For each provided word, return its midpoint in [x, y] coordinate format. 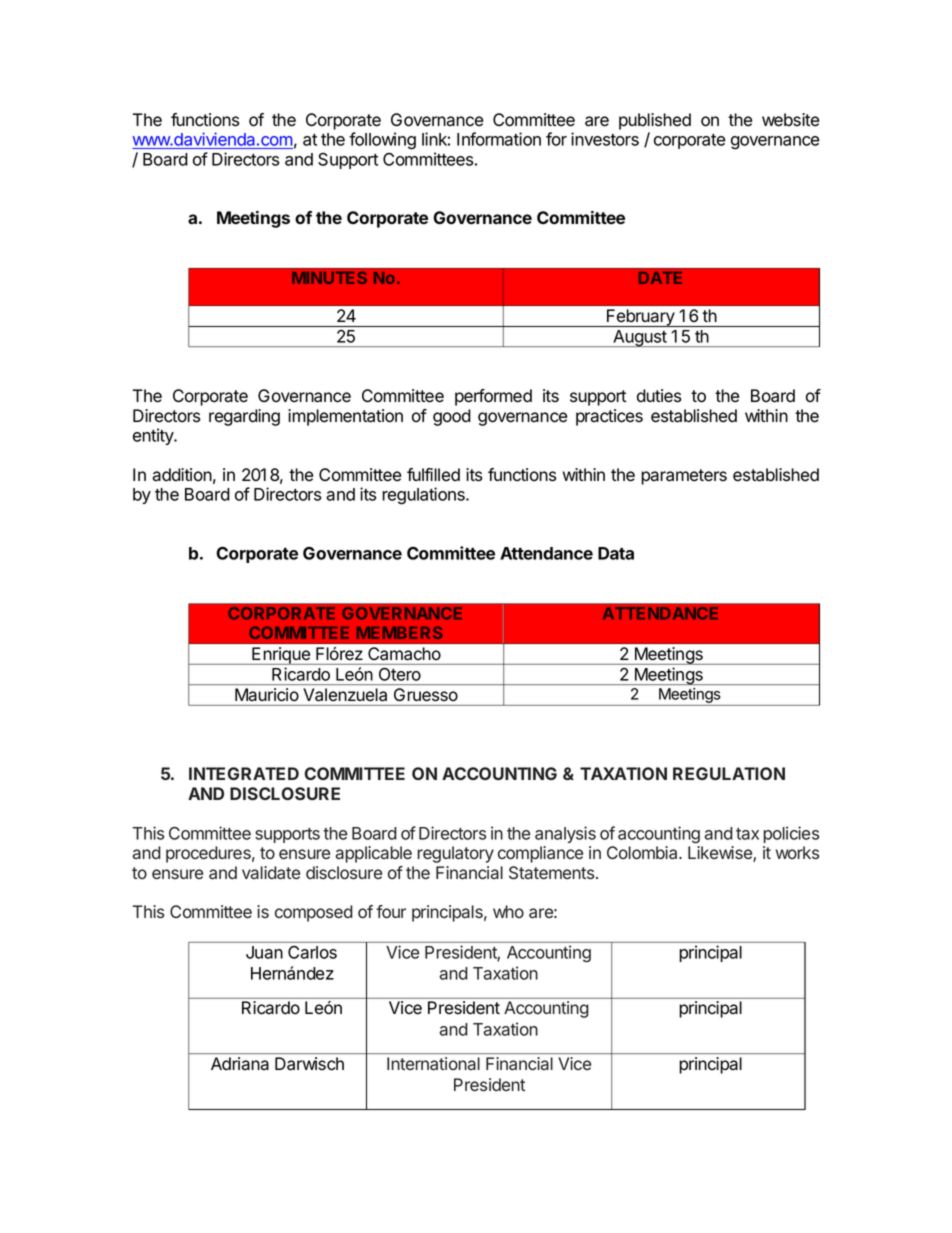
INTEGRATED [244, 773]
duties [659, 396]
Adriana [240, 1063]
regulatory [455, 854]
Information [499, 139]
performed [493, 397]
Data [616, 553]
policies [791, 834]
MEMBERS [399, 632]
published [655, 121]
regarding [244, 417]
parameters [684, 477]
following [382, 141]
